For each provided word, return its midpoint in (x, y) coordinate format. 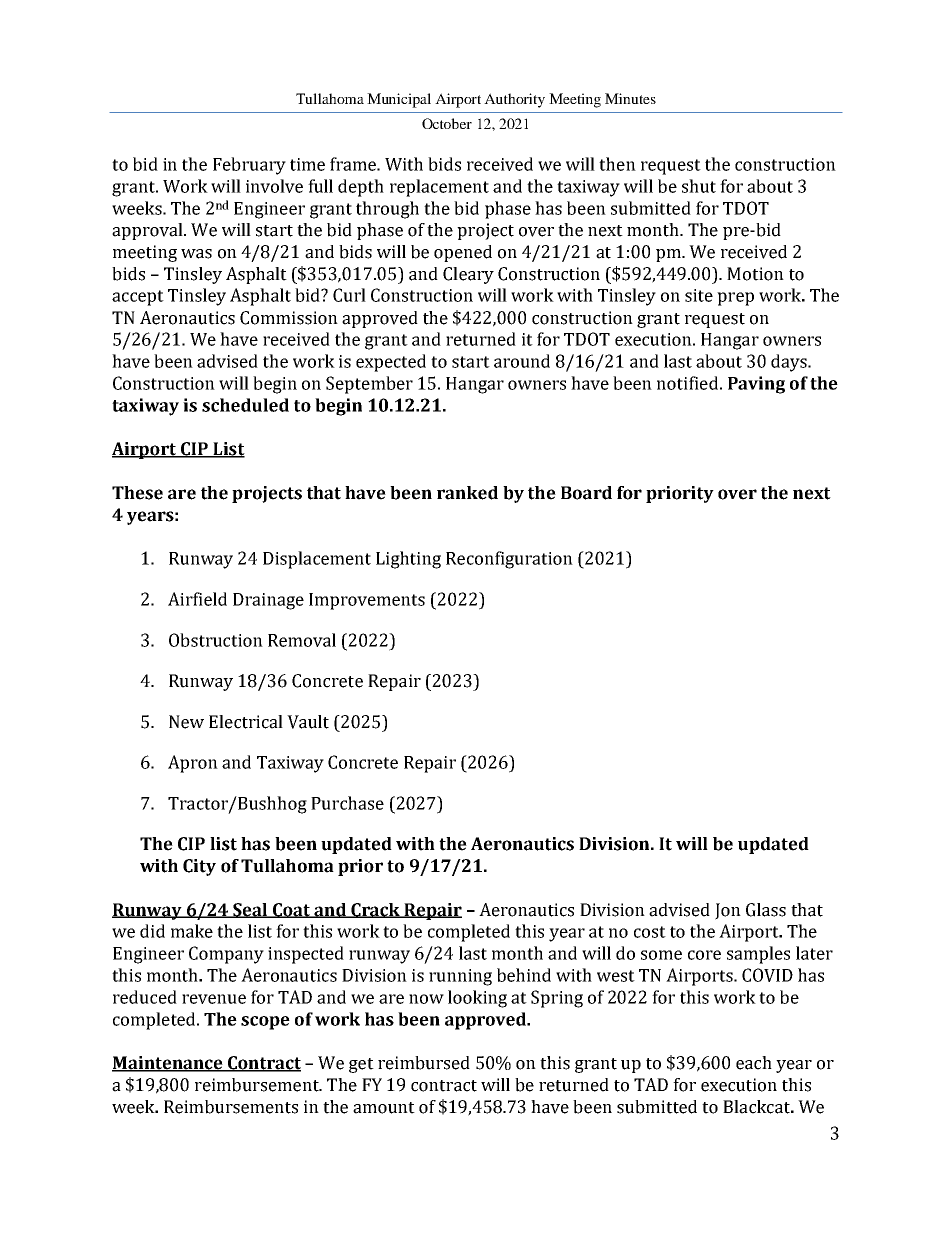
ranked (467, 493)
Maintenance (168, 1064)
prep (735, 299)
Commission (289, 318)
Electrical (246, 722)
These (137, 493)
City (199, 867)
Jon (728, 911)
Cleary (468, 275)
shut (699, 186)
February (249, 166)
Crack (376, 910)
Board (586, 493)
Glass (766, 910)
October (447, 123)
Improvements (367, 601)
